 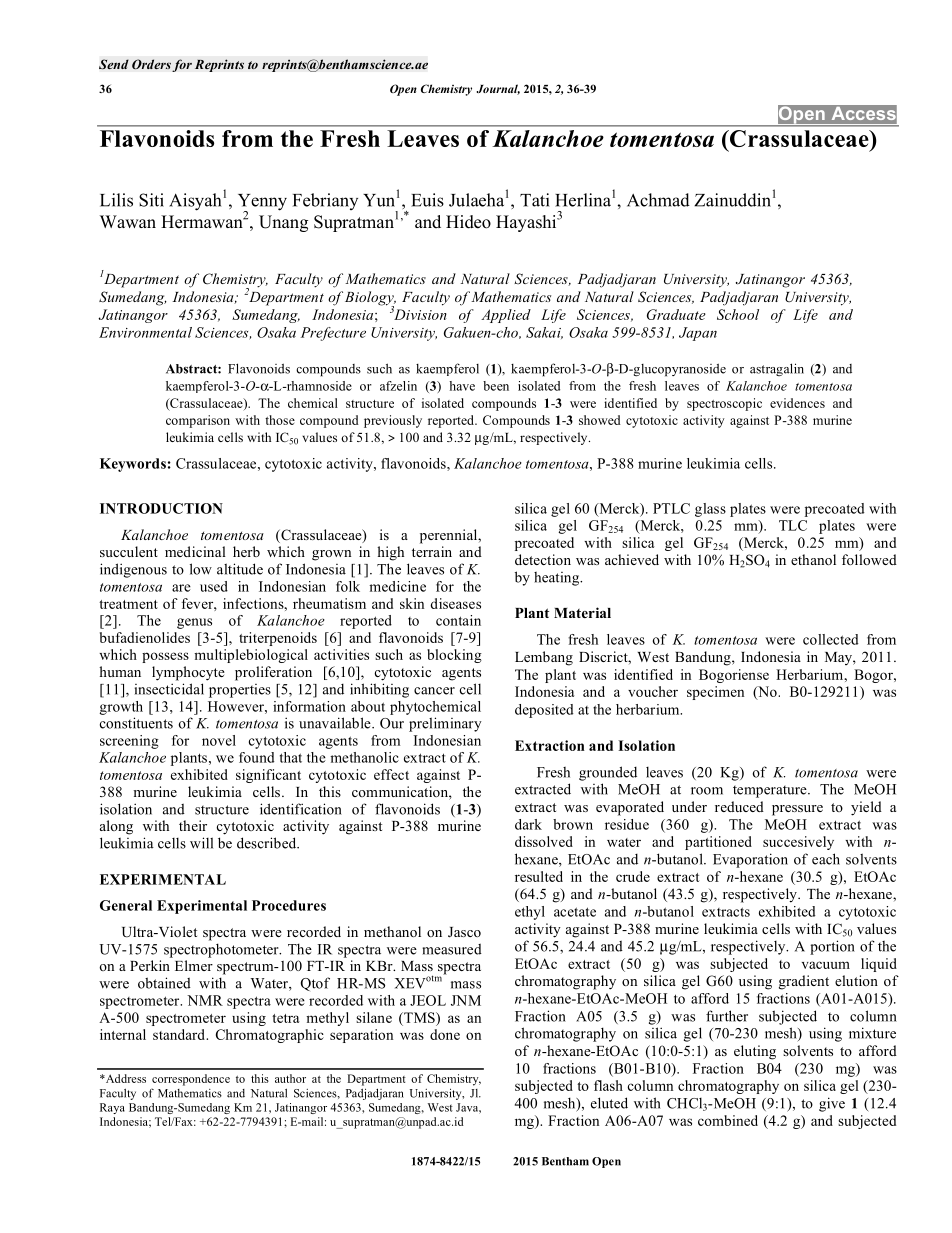 I want to click on will, so click(x=201, y=843).
